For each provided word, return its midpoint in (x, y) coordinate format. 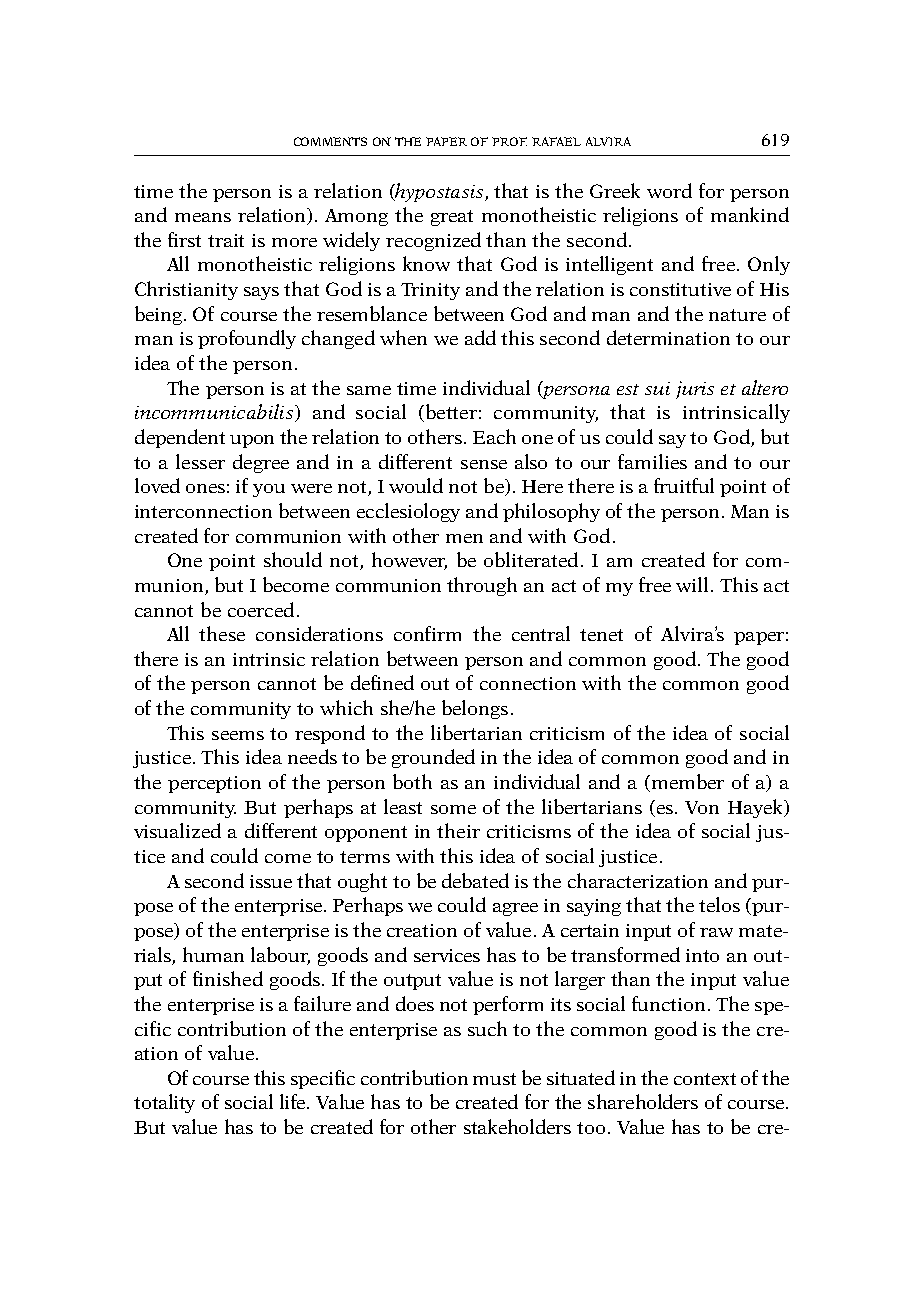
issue (271, 881)
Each (494, 436)
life (294, 1101)
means (203, 217)
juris (695, 390)
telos (719, 904)
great (452, 218)
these (222, 633)
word (669, 190)
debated (475, 880)
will (692, 584)
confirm (427, 633)
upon (252, 441)
